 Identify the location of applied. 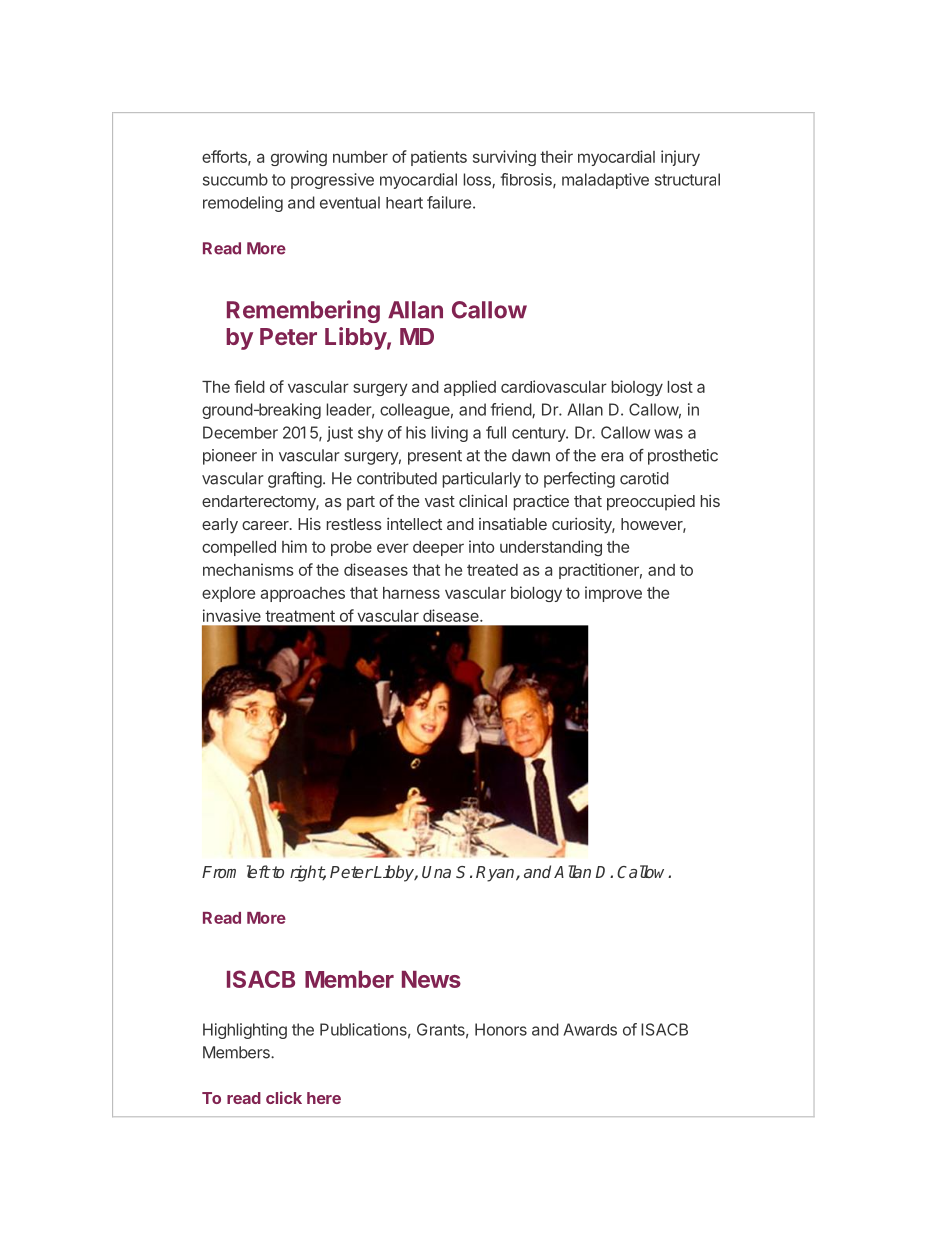
(470, 388).
